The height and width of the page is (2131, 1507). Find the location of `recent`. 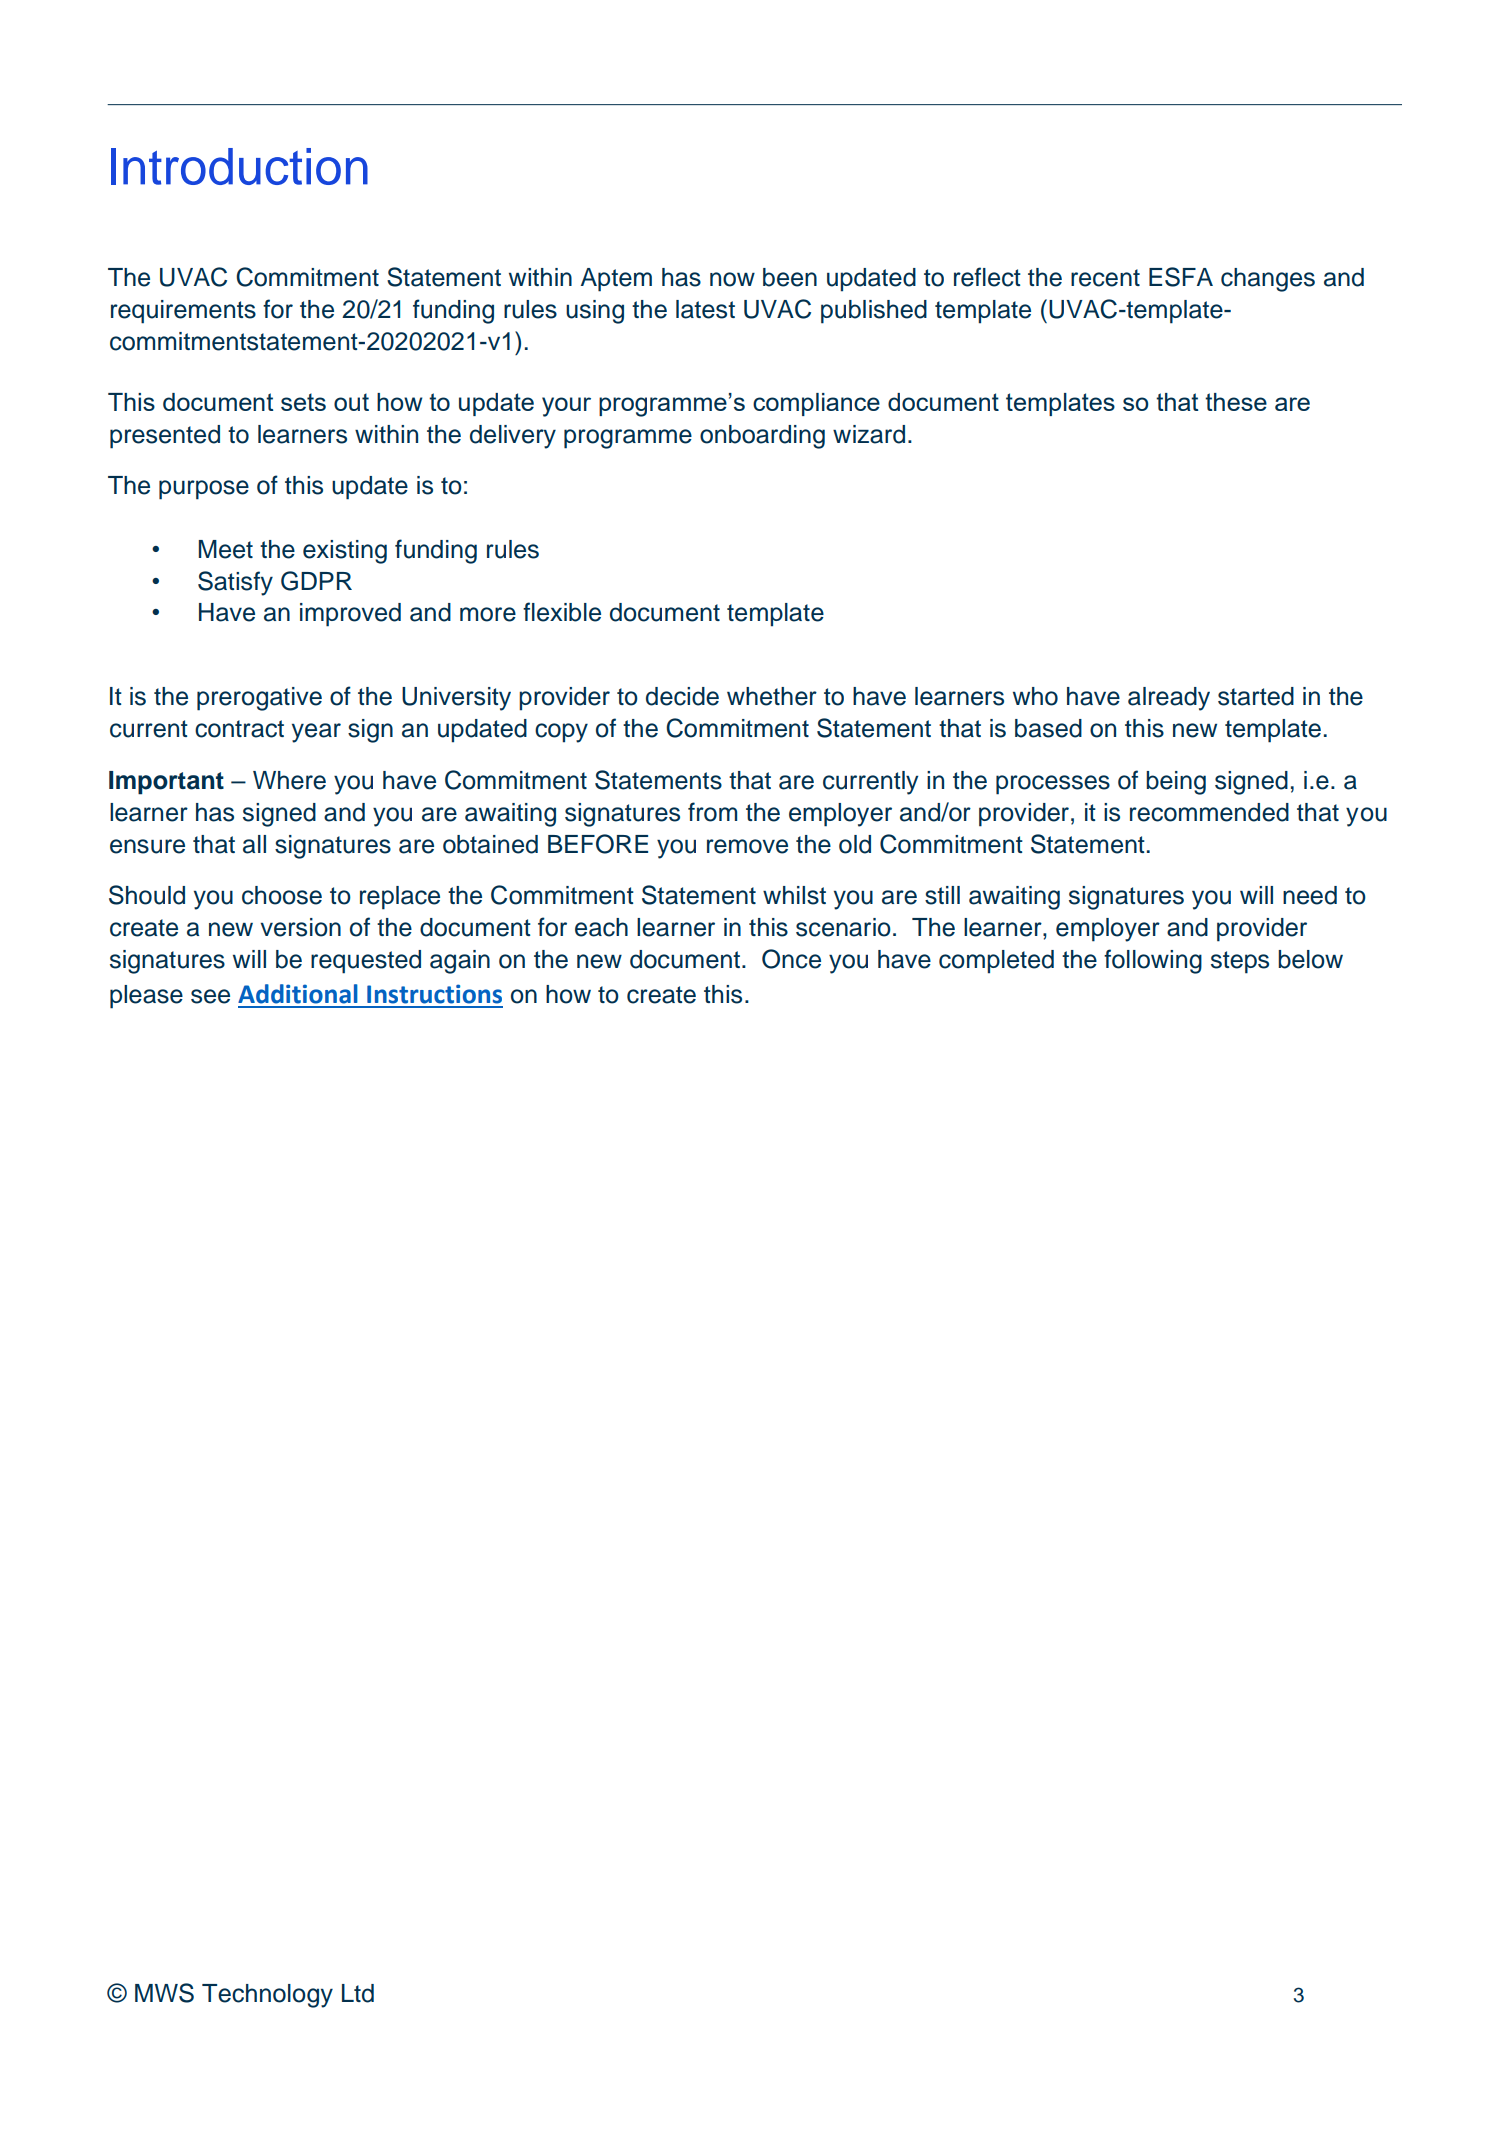

recent is located at coordinates (1105, 278).
